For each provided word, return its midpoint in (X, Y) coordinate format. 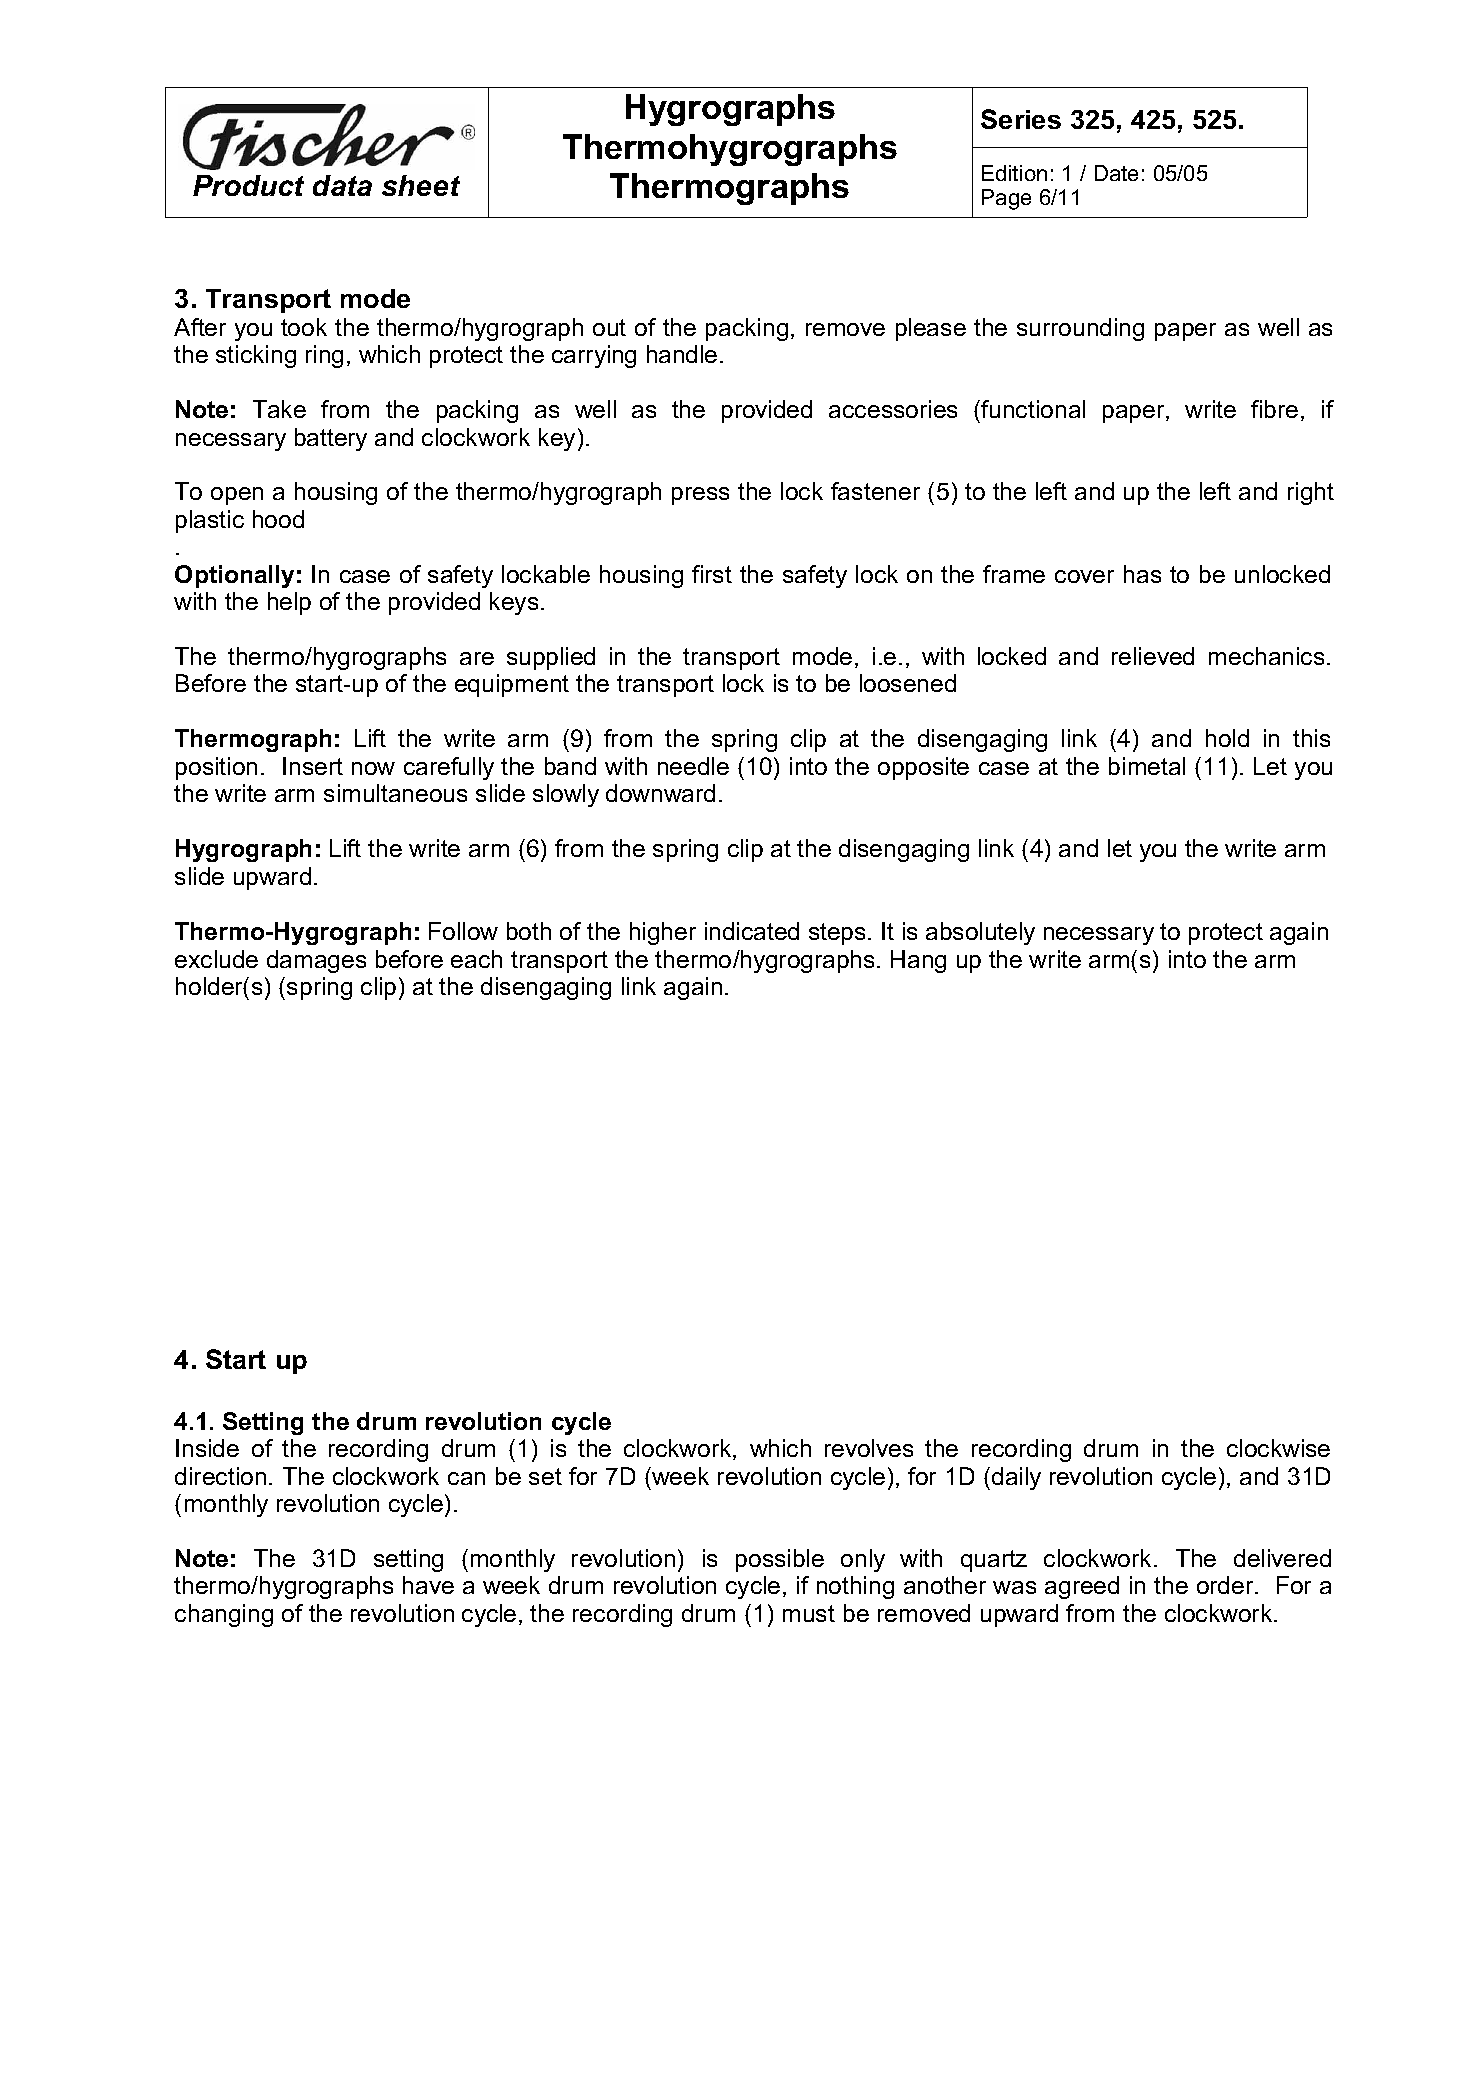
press (700, 496)
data (342, 185)
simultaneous (395, 793)
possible (780, 1560)
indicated (752, 931)
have (428, 1585)
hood (278, 519)
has (1142, 574)
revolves (869, 1448)
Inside (207, 1448)
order (1226, 1585)
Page (1006, 199)
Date (1116, 173)
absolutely (980, 933)
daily (1016, 1478)
